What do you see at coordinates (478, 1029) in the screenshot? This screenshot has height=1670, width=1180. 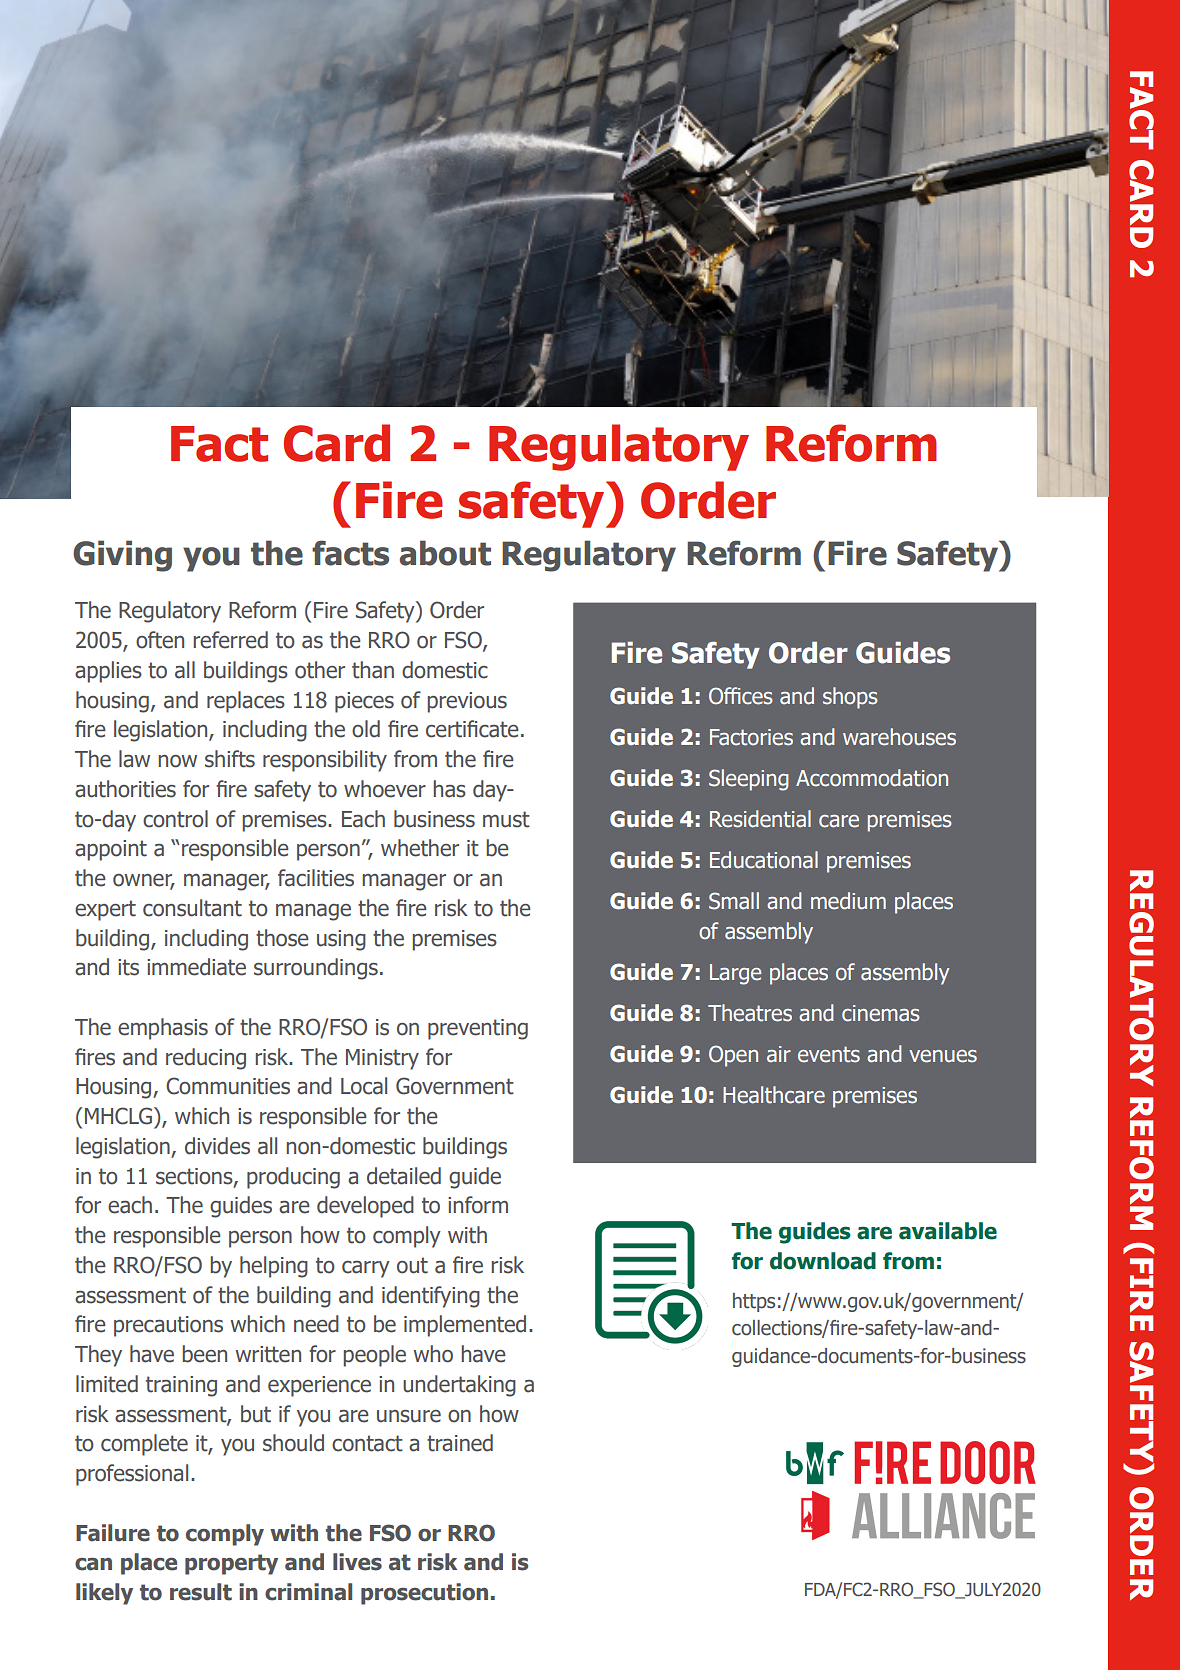 I see `preventing` at bounding box center [478, 1029].
